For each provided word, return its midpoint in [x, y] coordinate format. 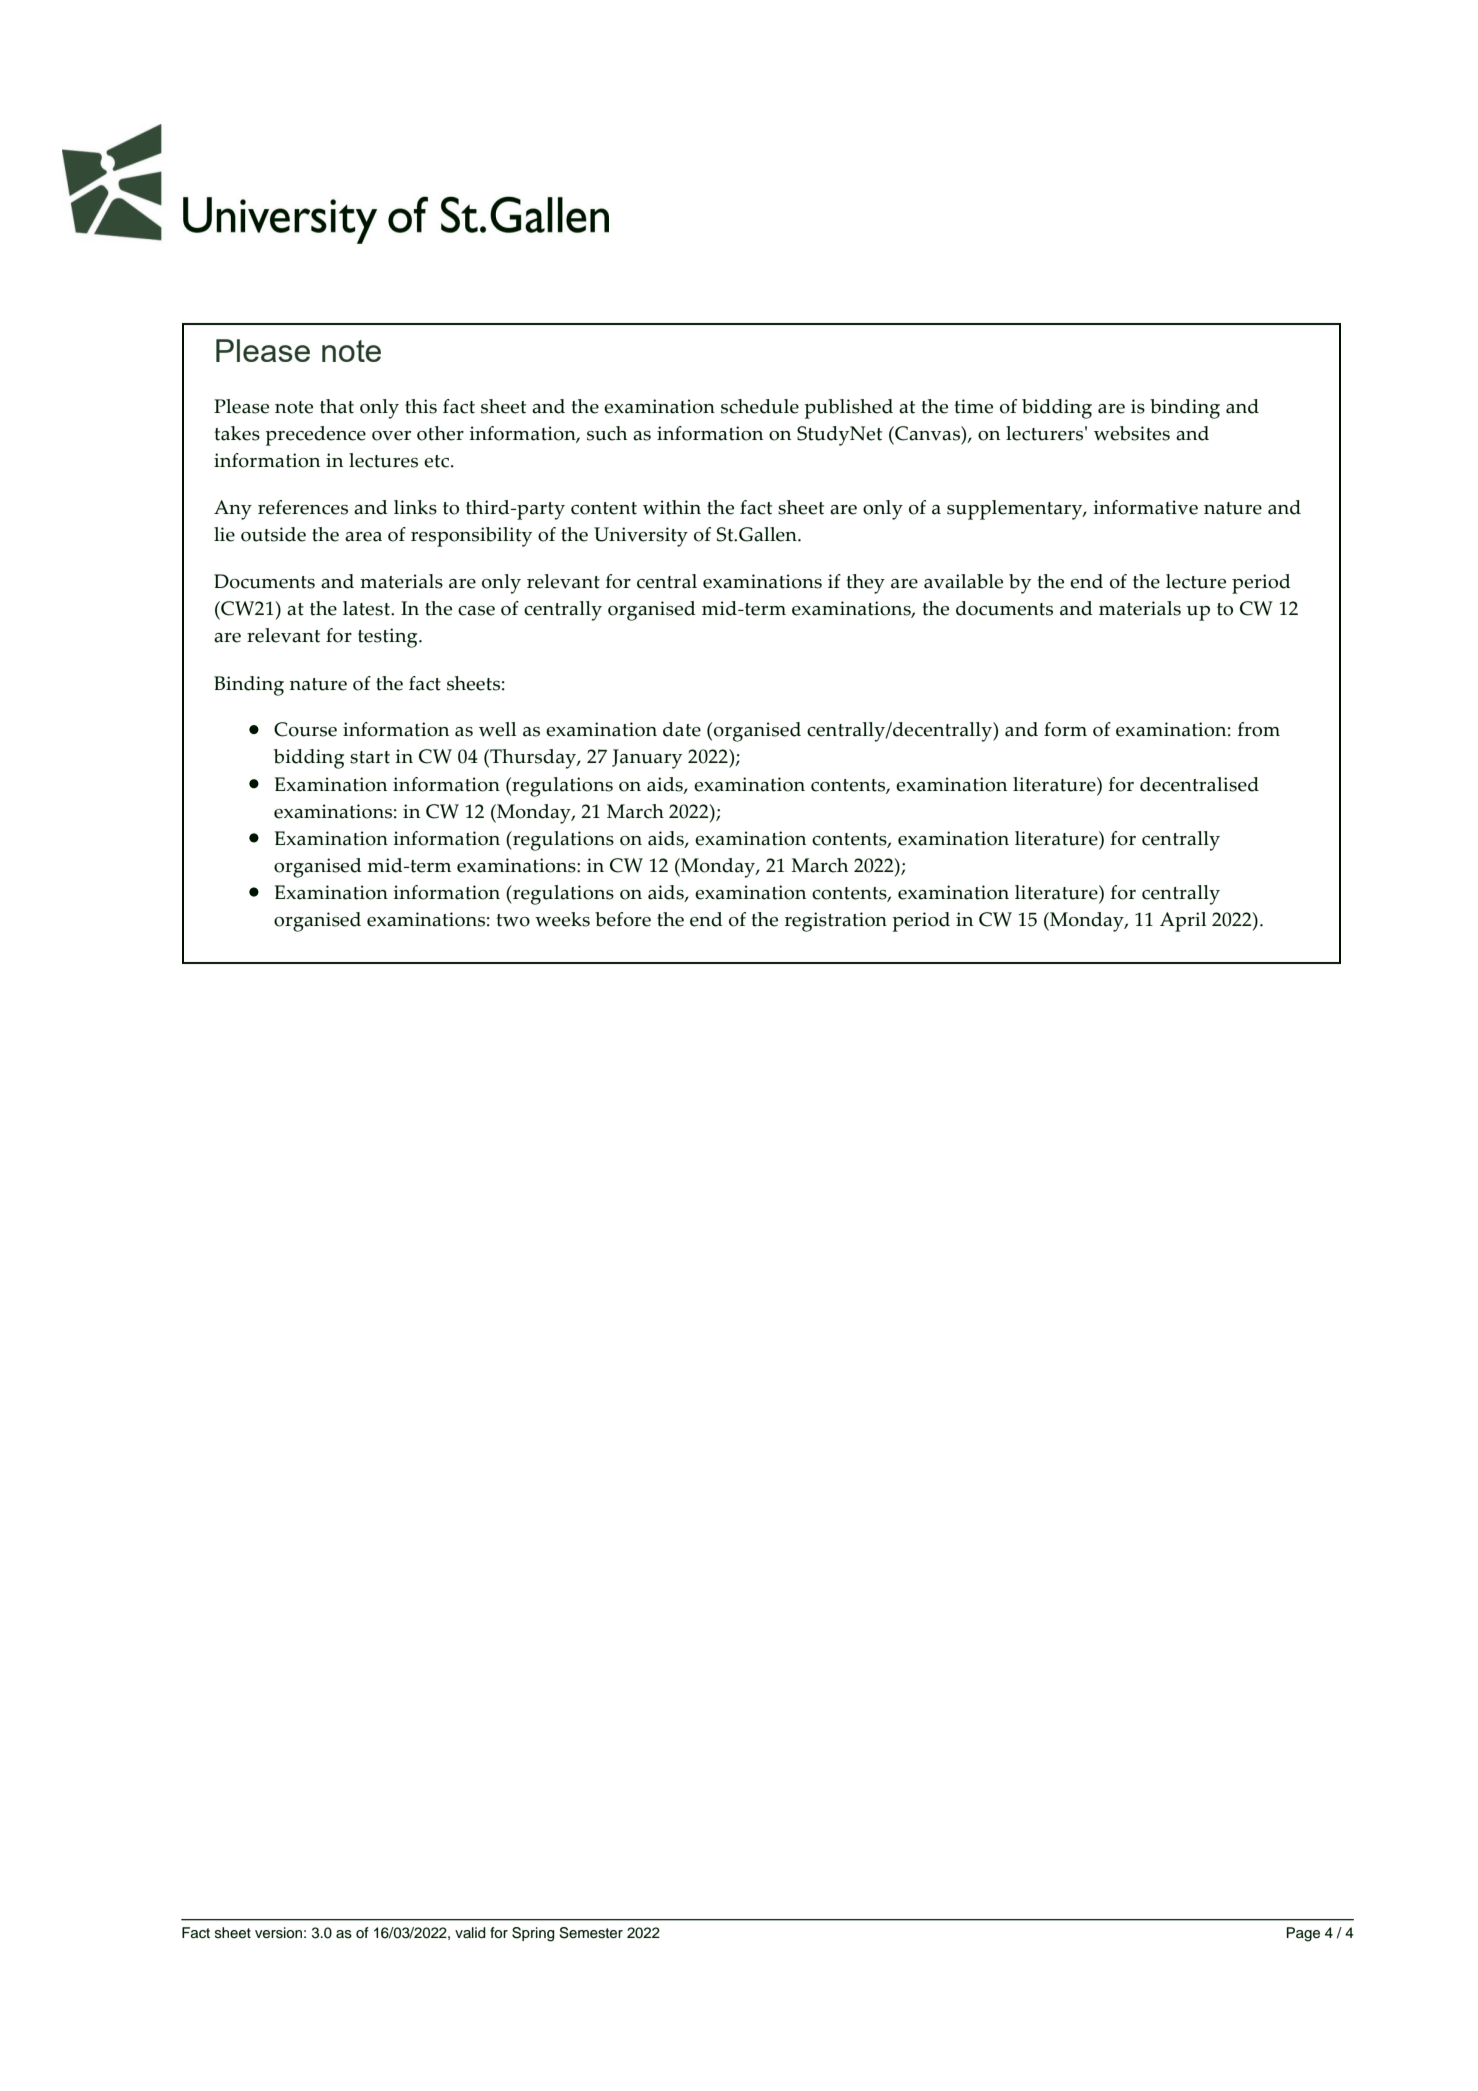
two [513, 920]
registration [836, 922]
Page [1303, 1934]
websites [1132, 433]
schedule [760, 406]
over [391, 436]
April [1183, 922]
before [623, 919]
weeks [562, 919]
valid [470, 1933]
